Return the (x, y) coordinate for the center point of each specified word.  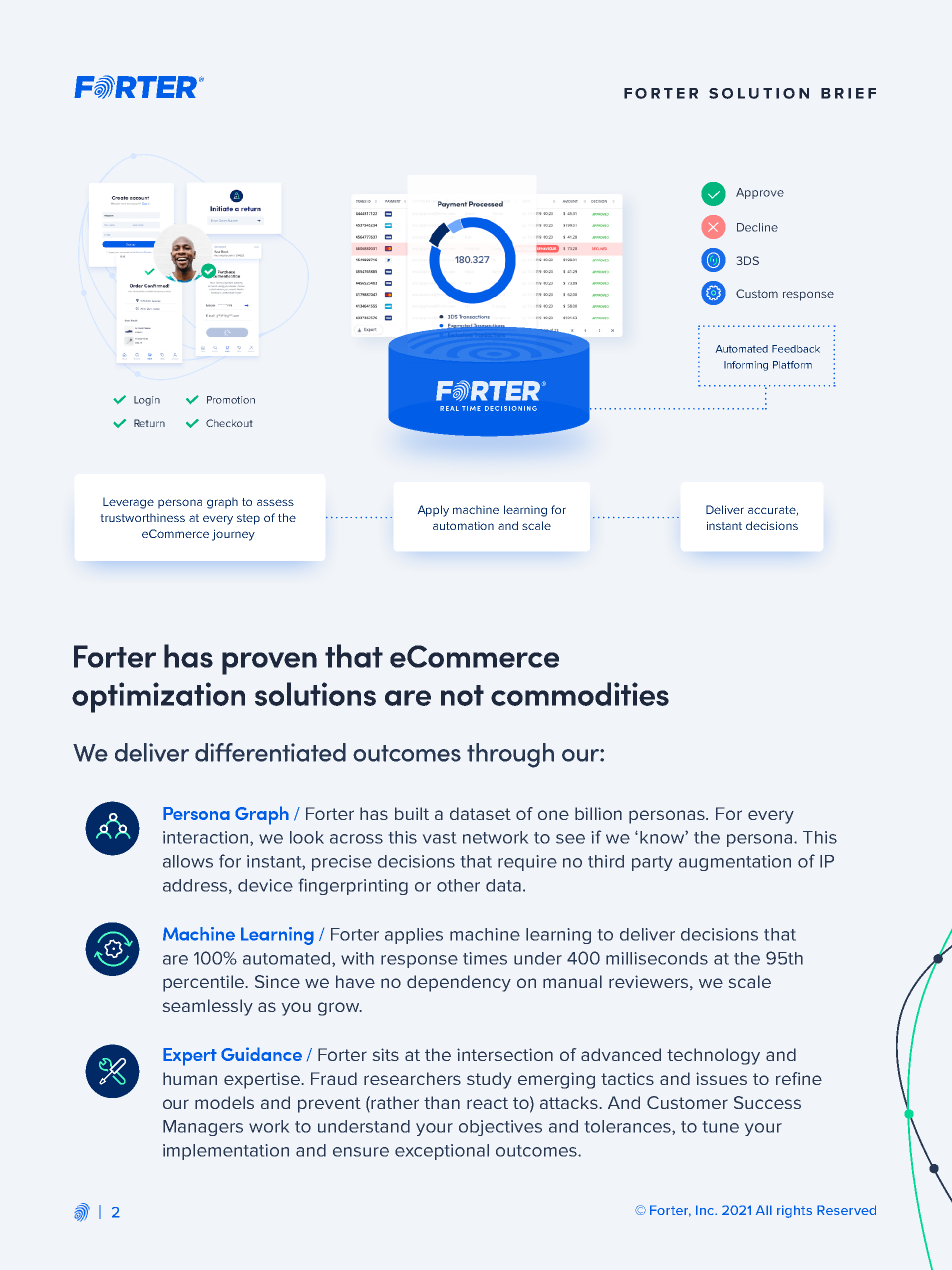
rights (794, 1211)
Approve (760, 193)
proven (269, 663)
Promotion (231, 400)
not (462, 695)
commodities (580, 694)
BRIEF (848, 93)
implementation (226, 1152)
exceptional (442, 1152)
